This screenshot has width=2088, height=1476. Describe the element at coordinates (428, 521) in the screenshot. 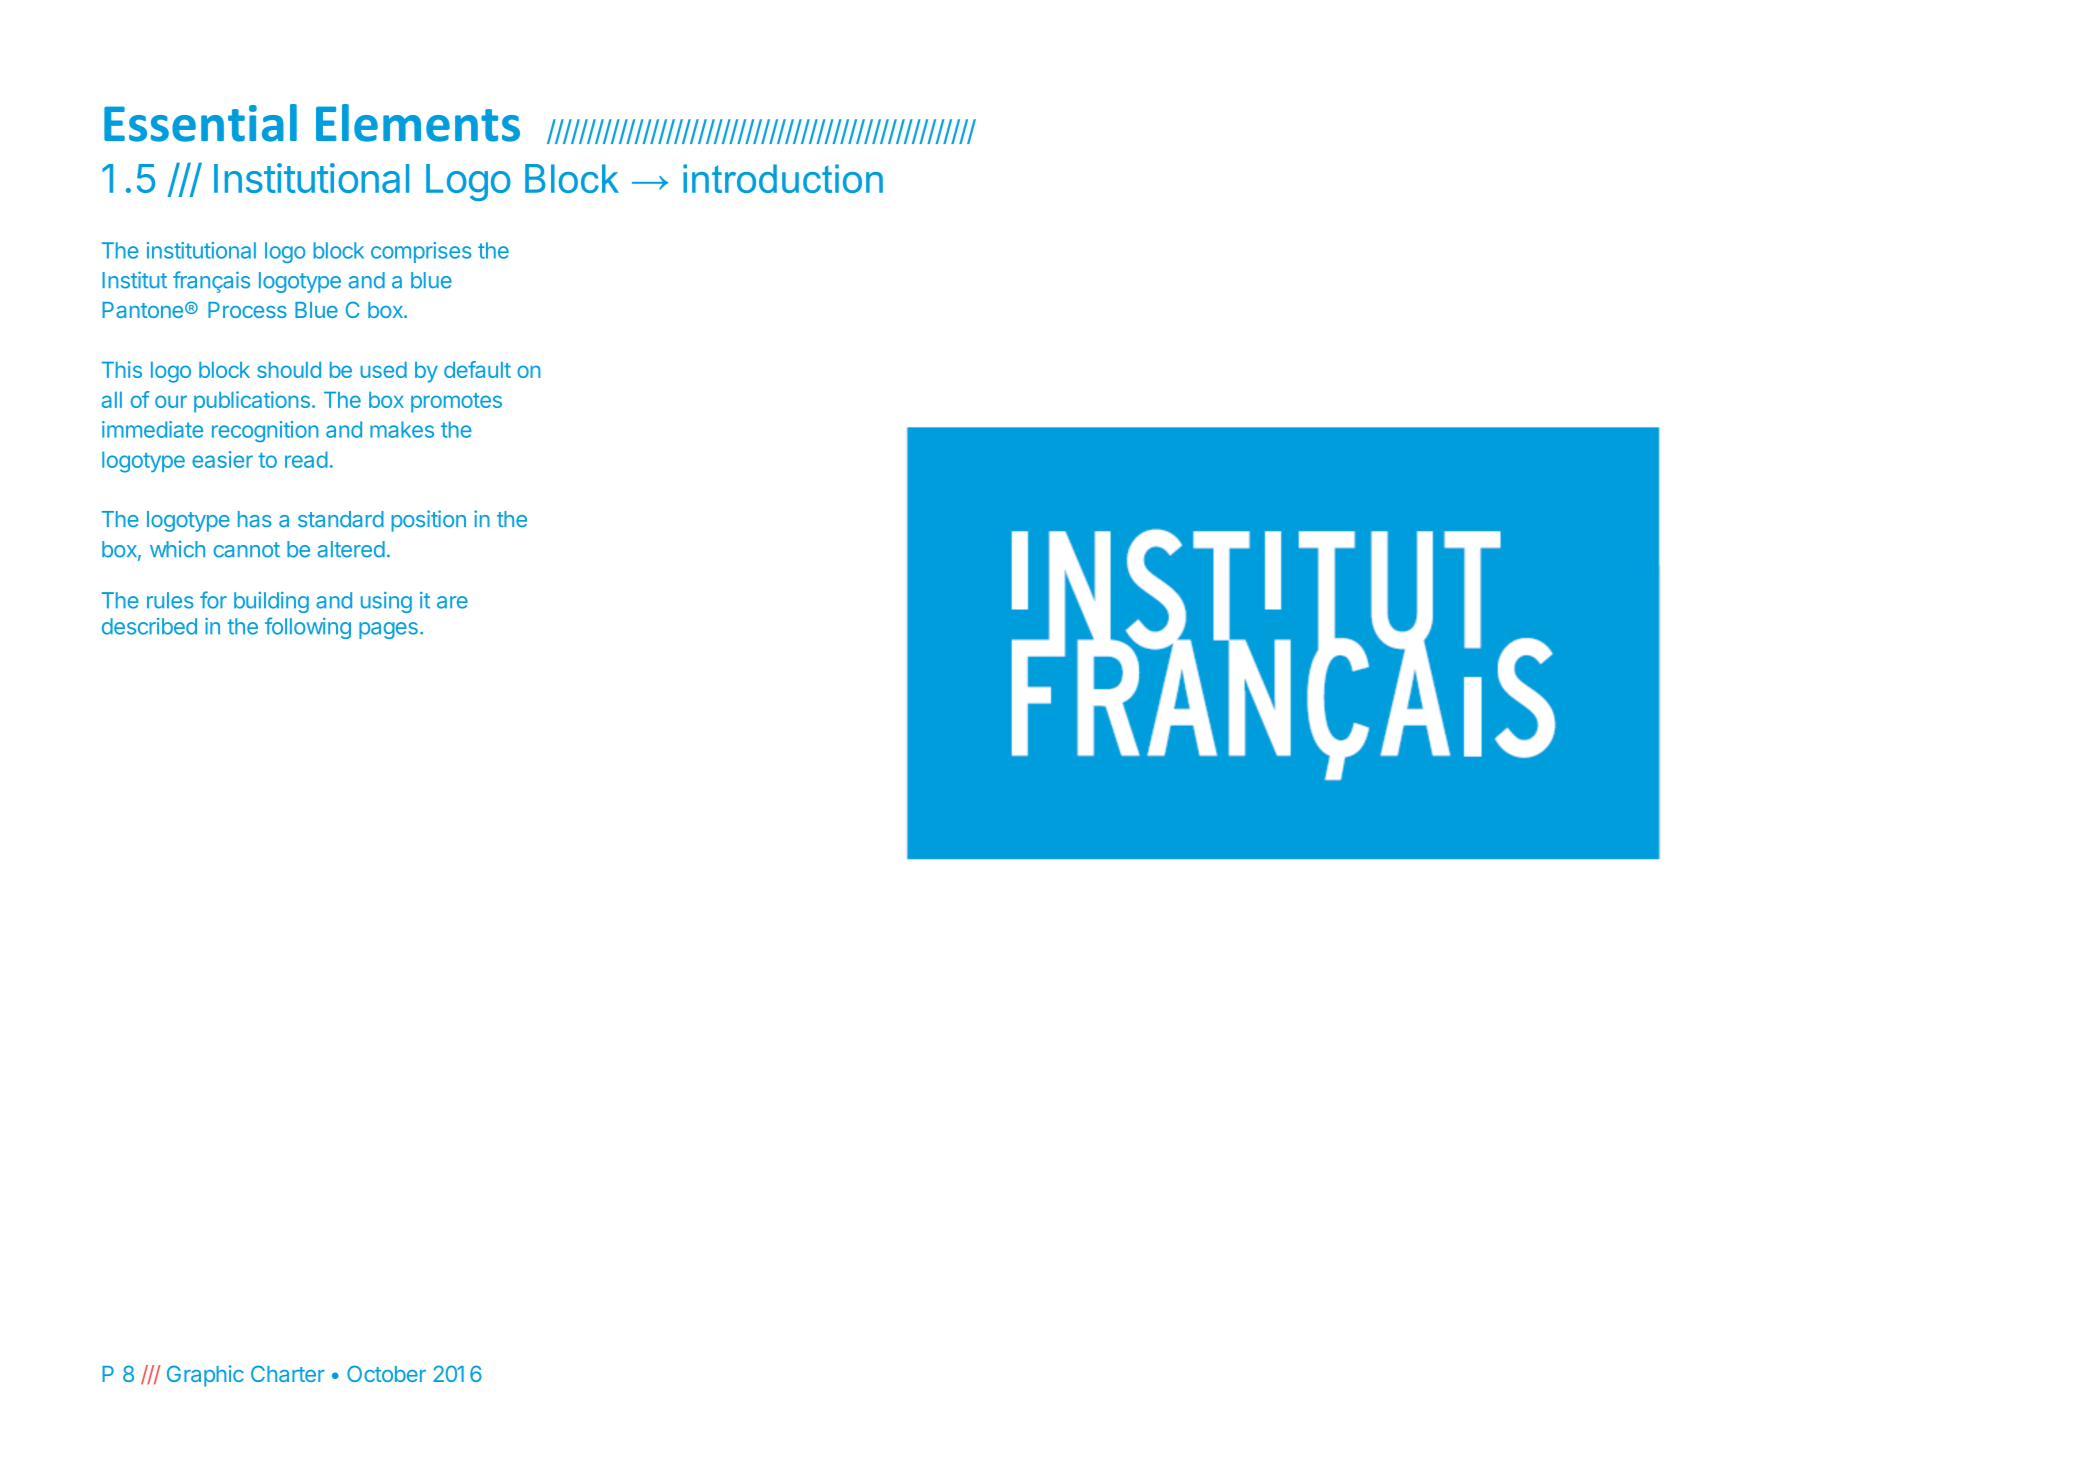

I see `position` at that location.
